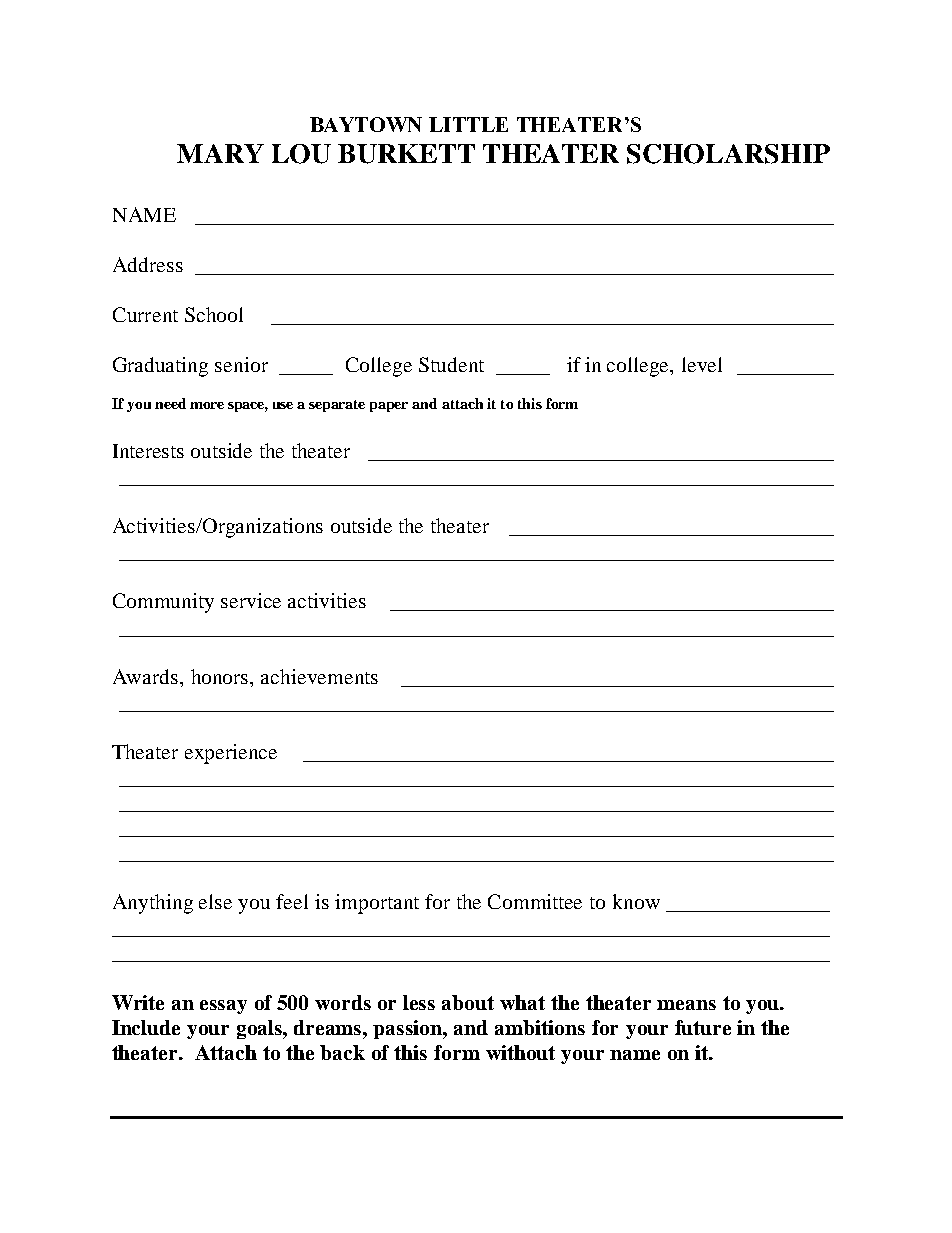 Image resolution: width=952 pixels, height=1233 pixels. I want to click on paper, so click(389, 407).
